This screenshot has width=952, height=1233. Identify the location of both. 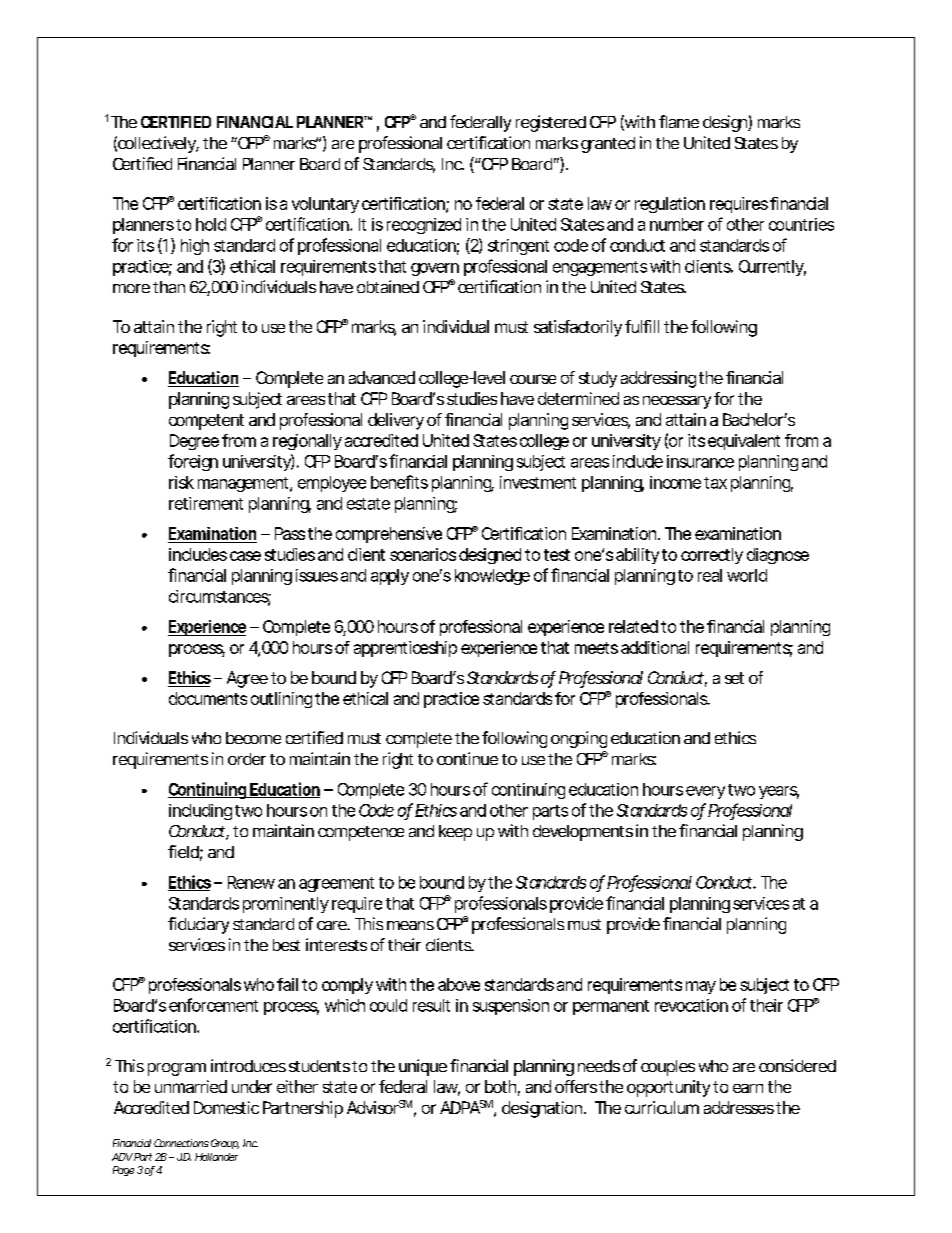
(500, 1086).
